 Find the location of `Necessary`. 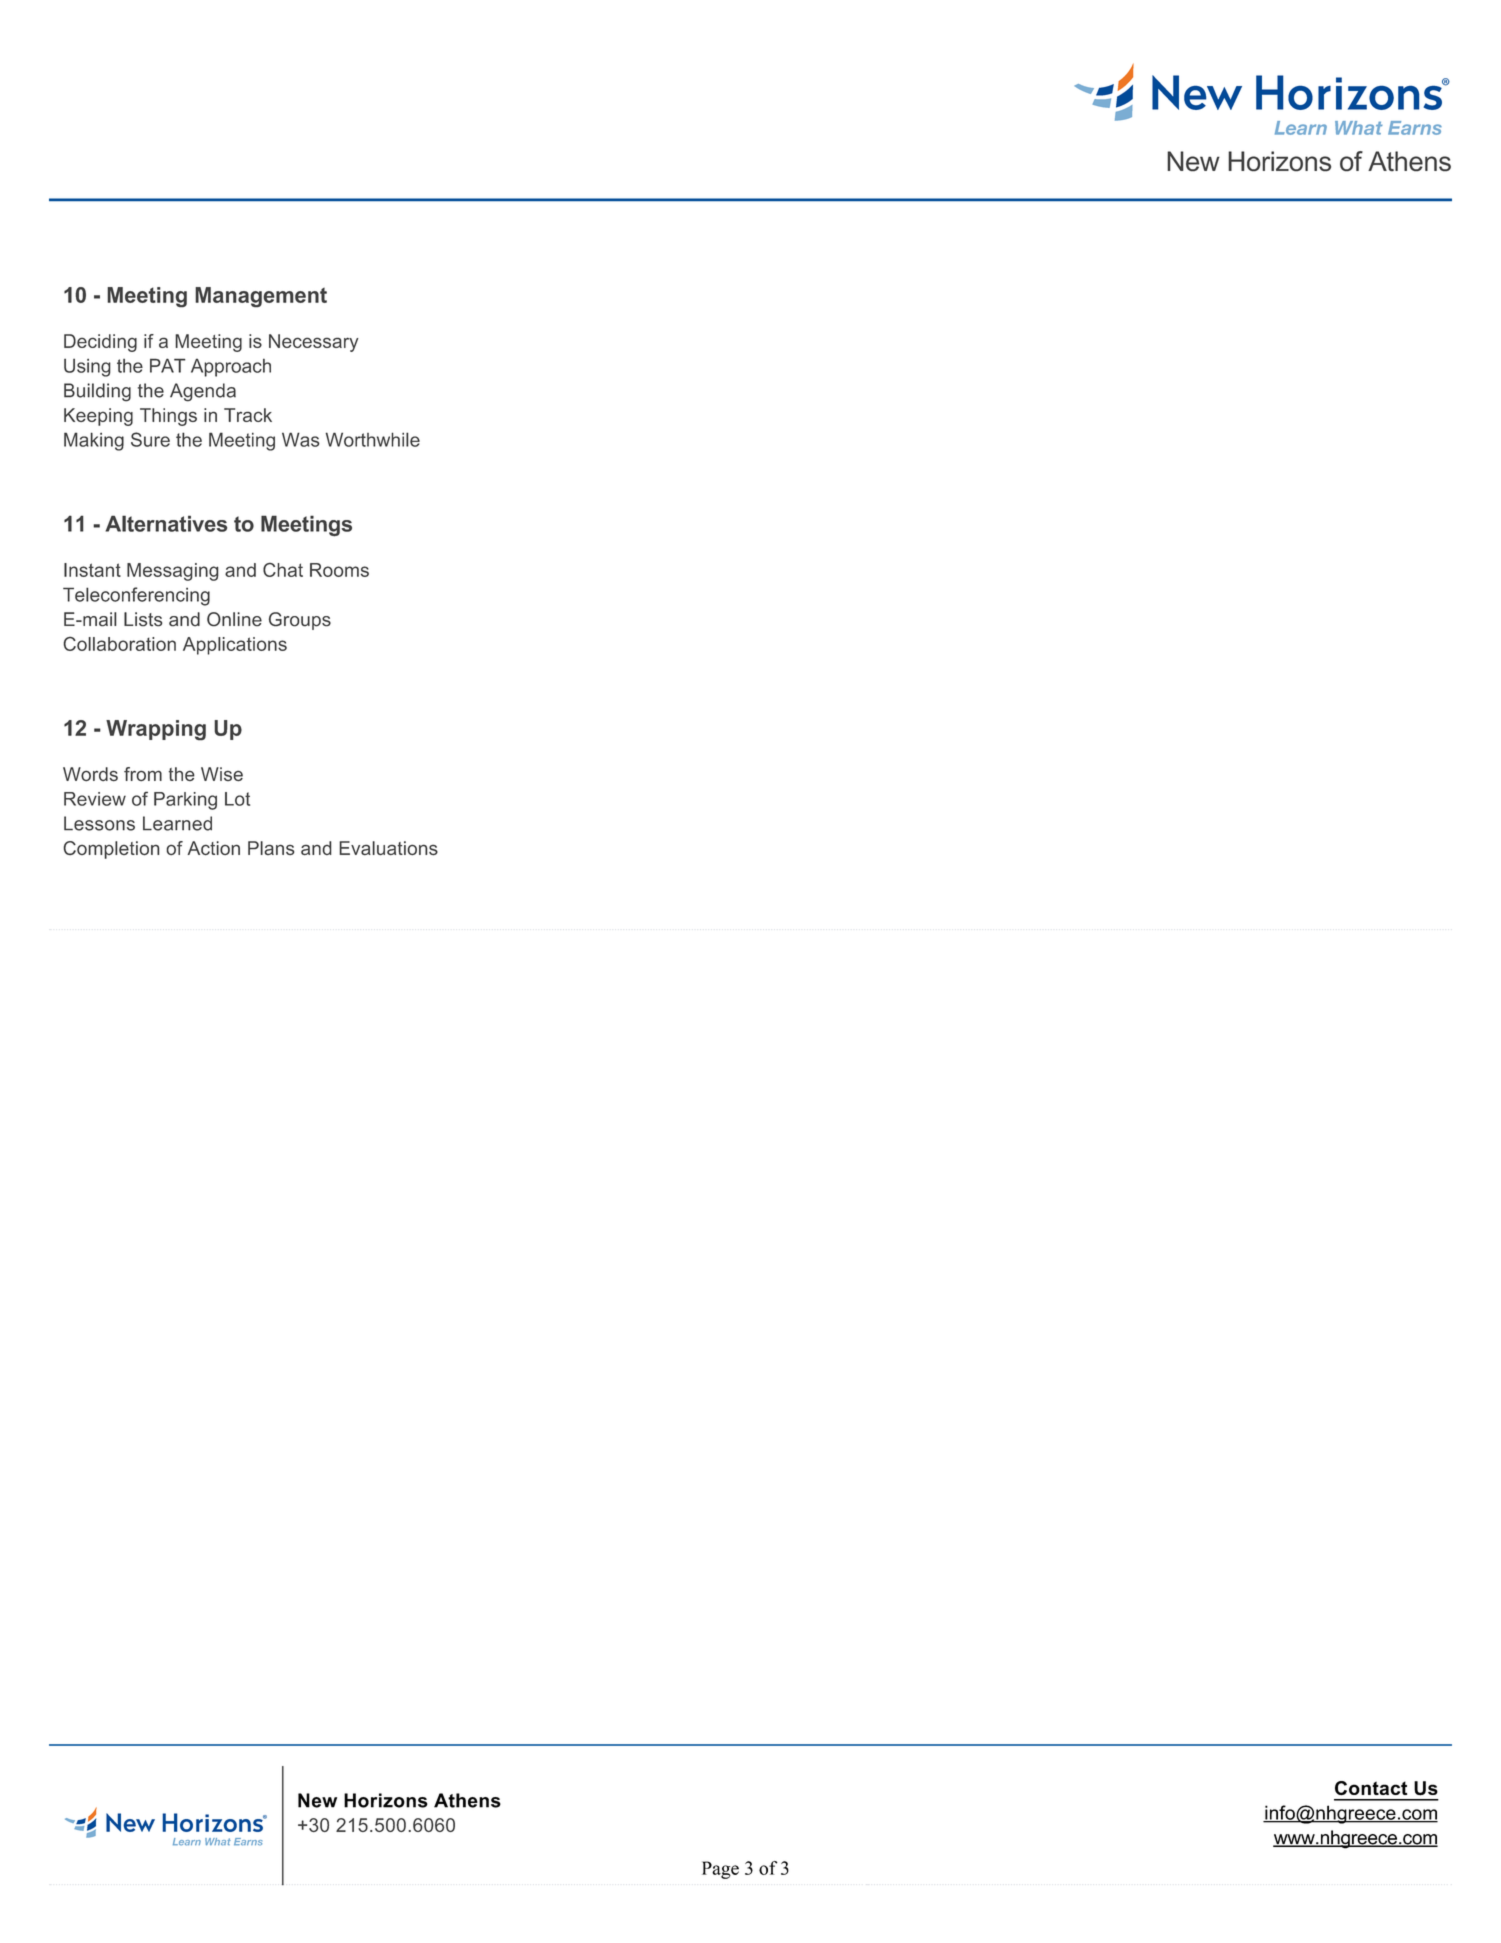

Necessary is located at coordinates (314, 343).
